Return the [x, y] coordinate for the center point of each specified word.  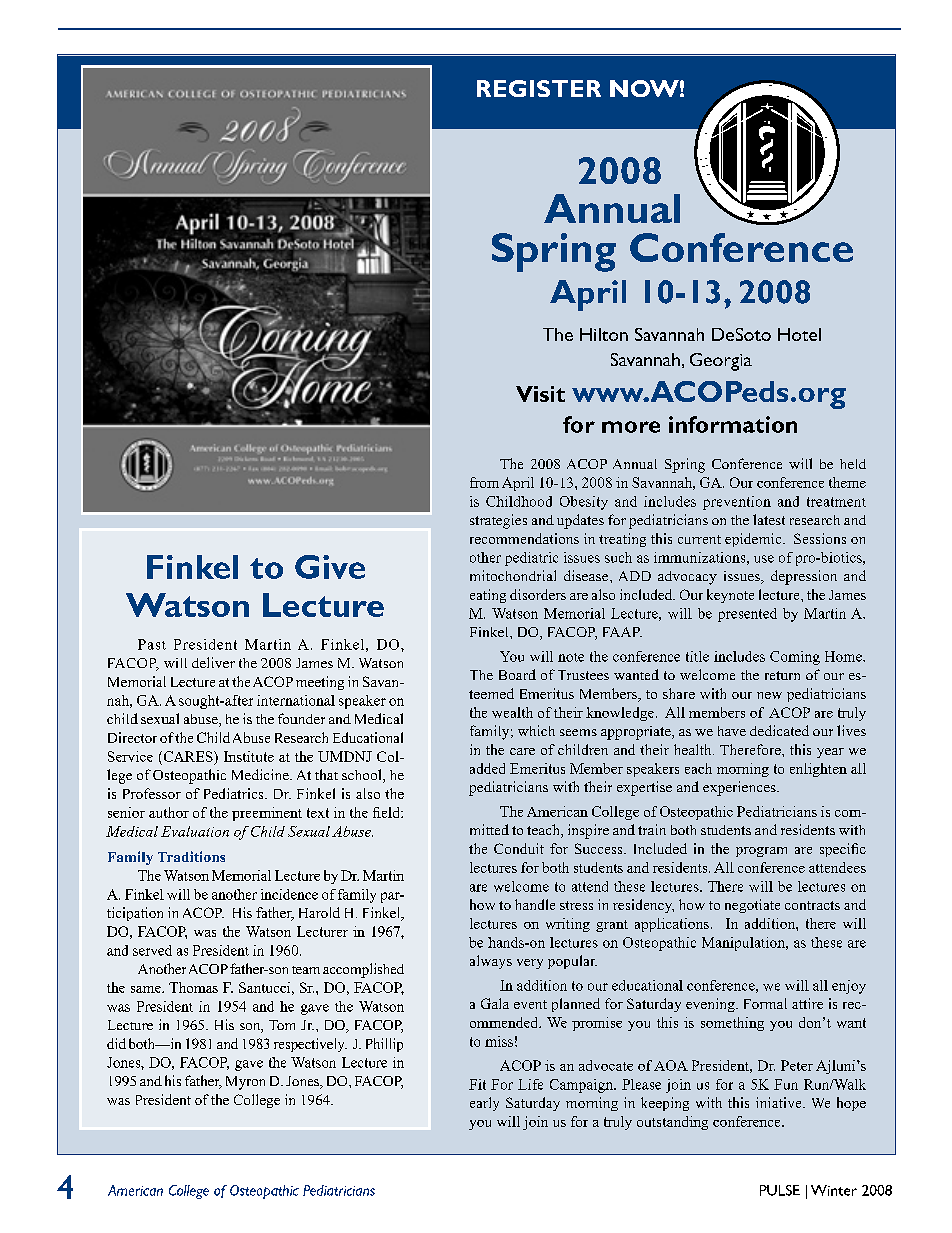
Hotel [799, 334]
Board [517, 674]
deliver [213, 662]
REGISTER [539, 88]
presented [747, 615]
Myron [245, 1083]
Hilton [604, 334]
